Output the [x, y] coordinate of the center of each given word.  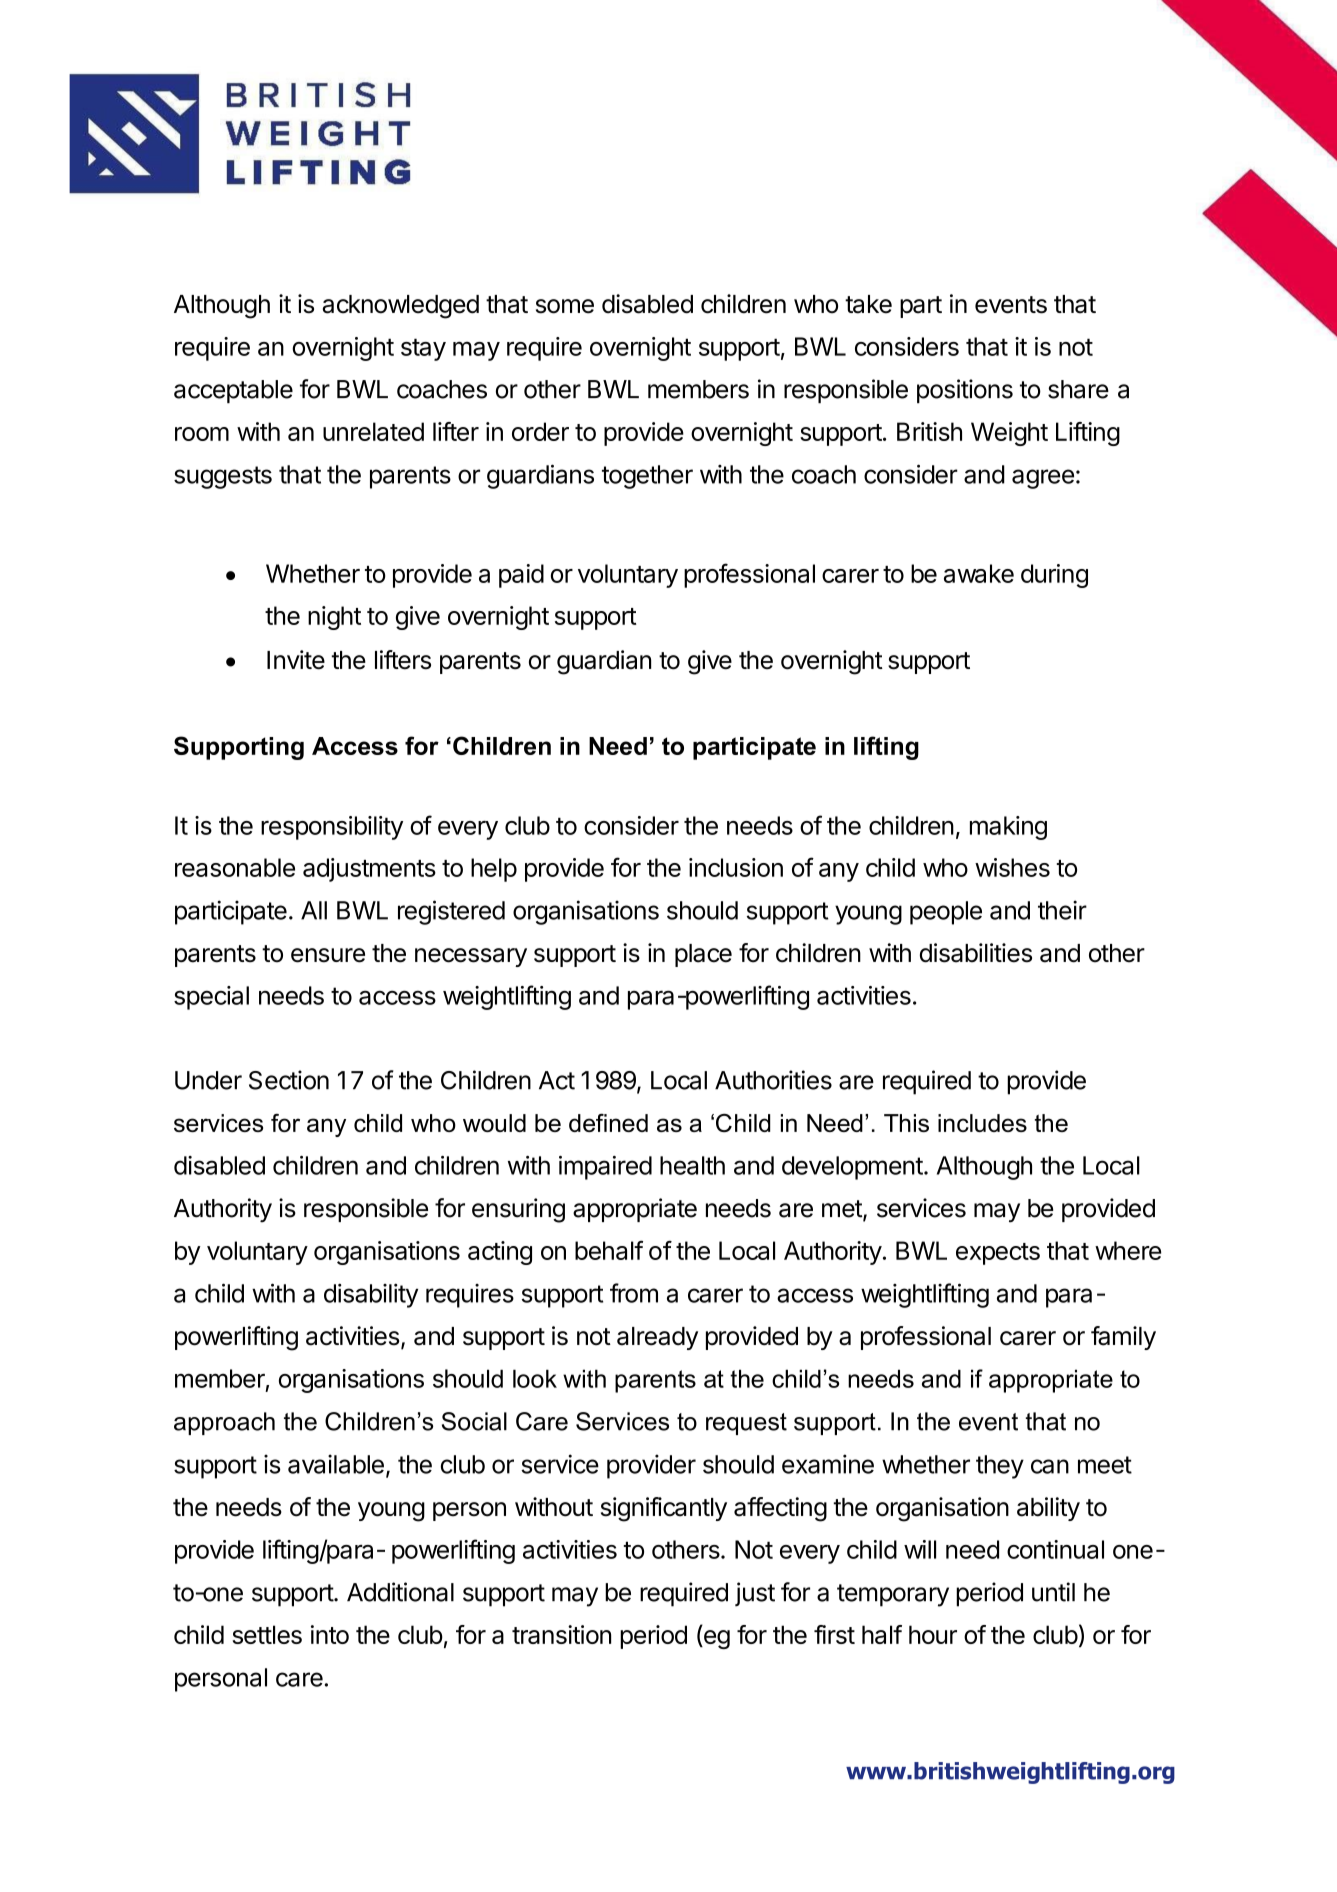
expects [998, 1254]
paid [521, 576]
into [330, 1634]
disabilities [976, 953]
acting [500, 1253]
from [634, 1293]
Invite [296, 660]
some [565, 306]
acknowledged [401, 307]
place [703, 955]
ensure [328, 955]
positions [965, 391]
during [1054, 576]
